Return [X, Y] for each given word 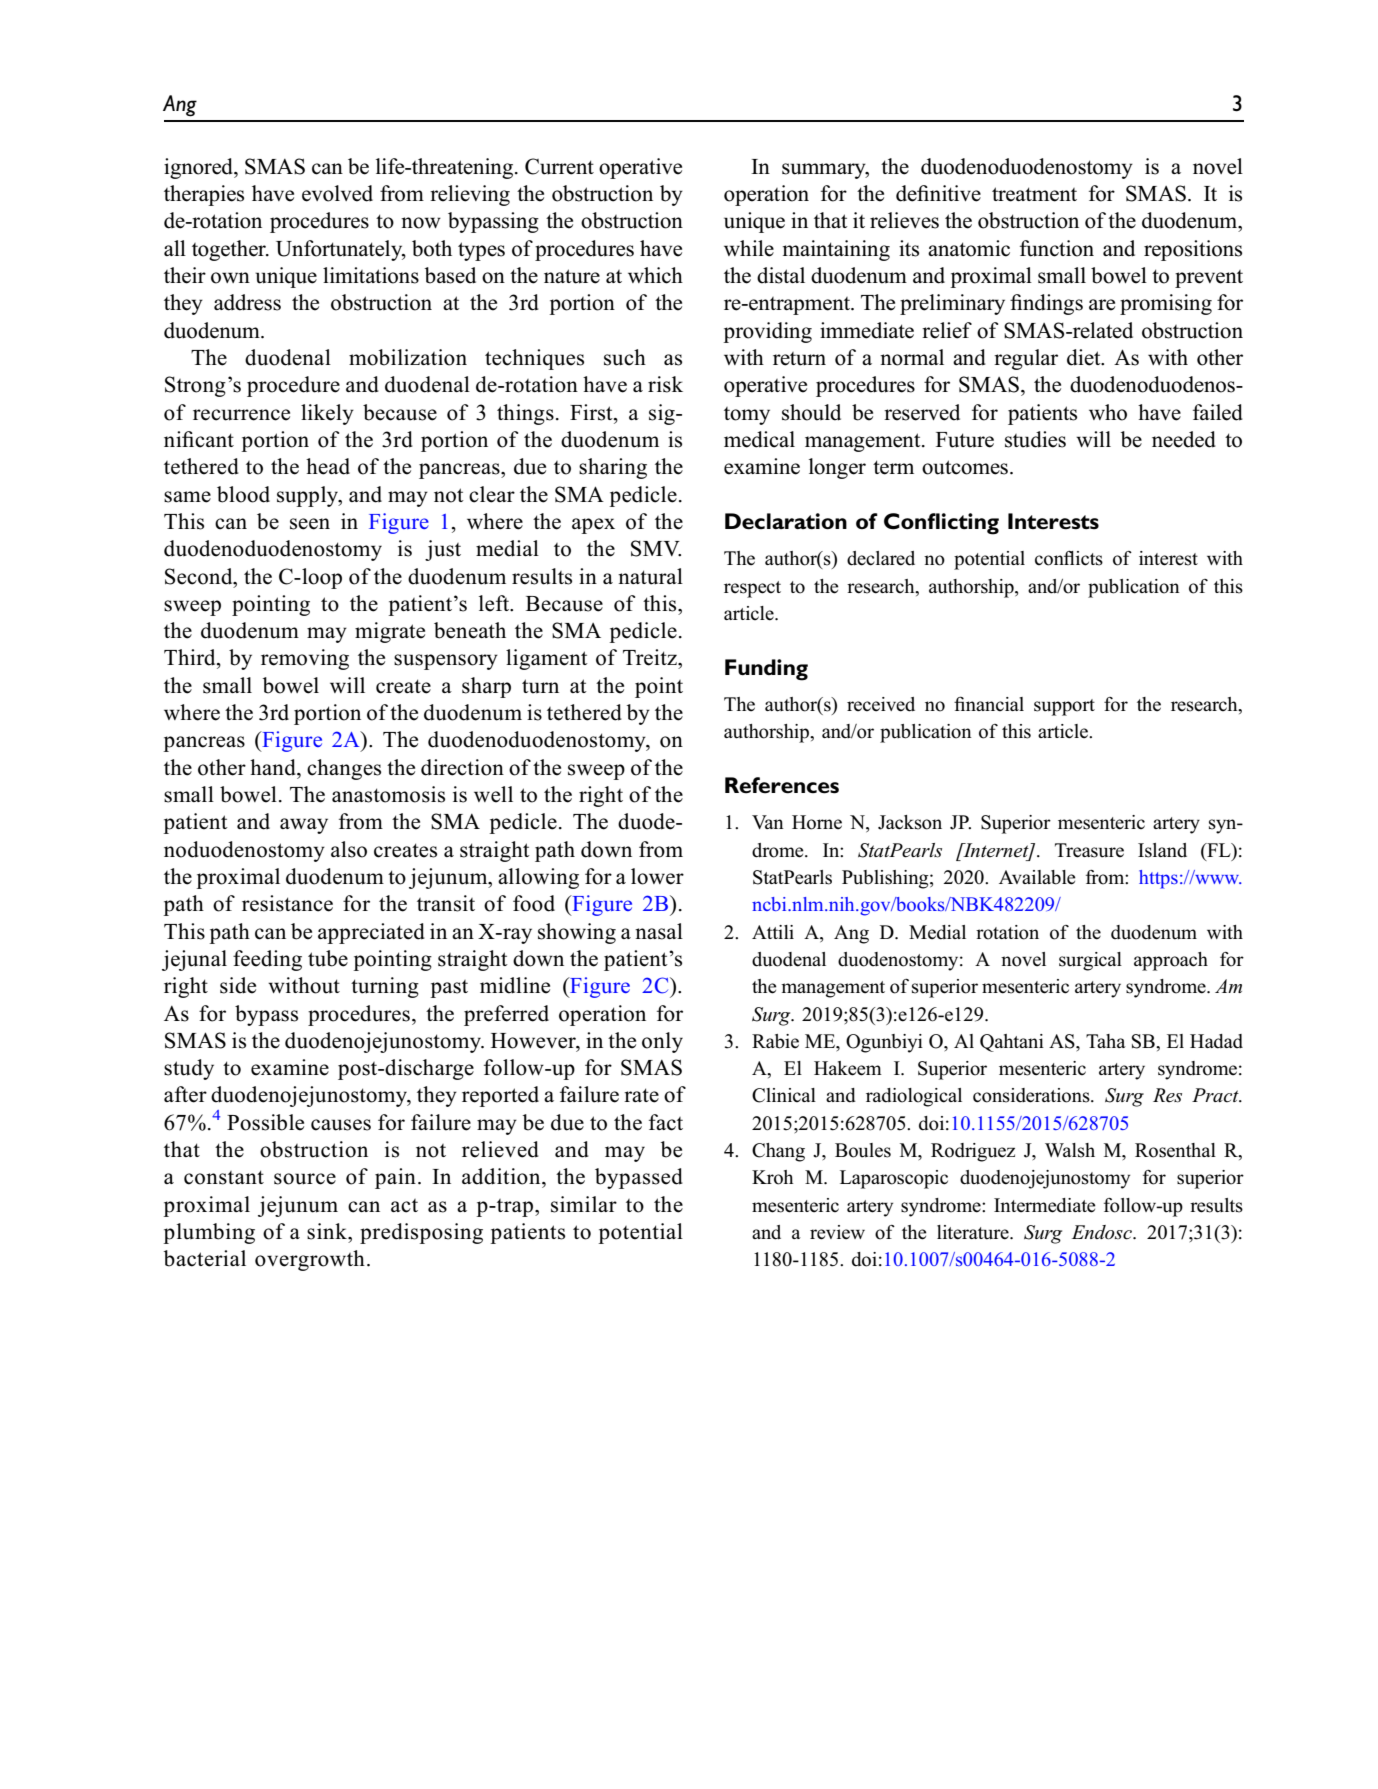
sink [328, 1231]
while [749, 248]
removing [305, 659]
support [1064, 707]
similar [584, 1204]
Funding [766, 670]
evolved [337, 193]
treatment [1034, 194]
